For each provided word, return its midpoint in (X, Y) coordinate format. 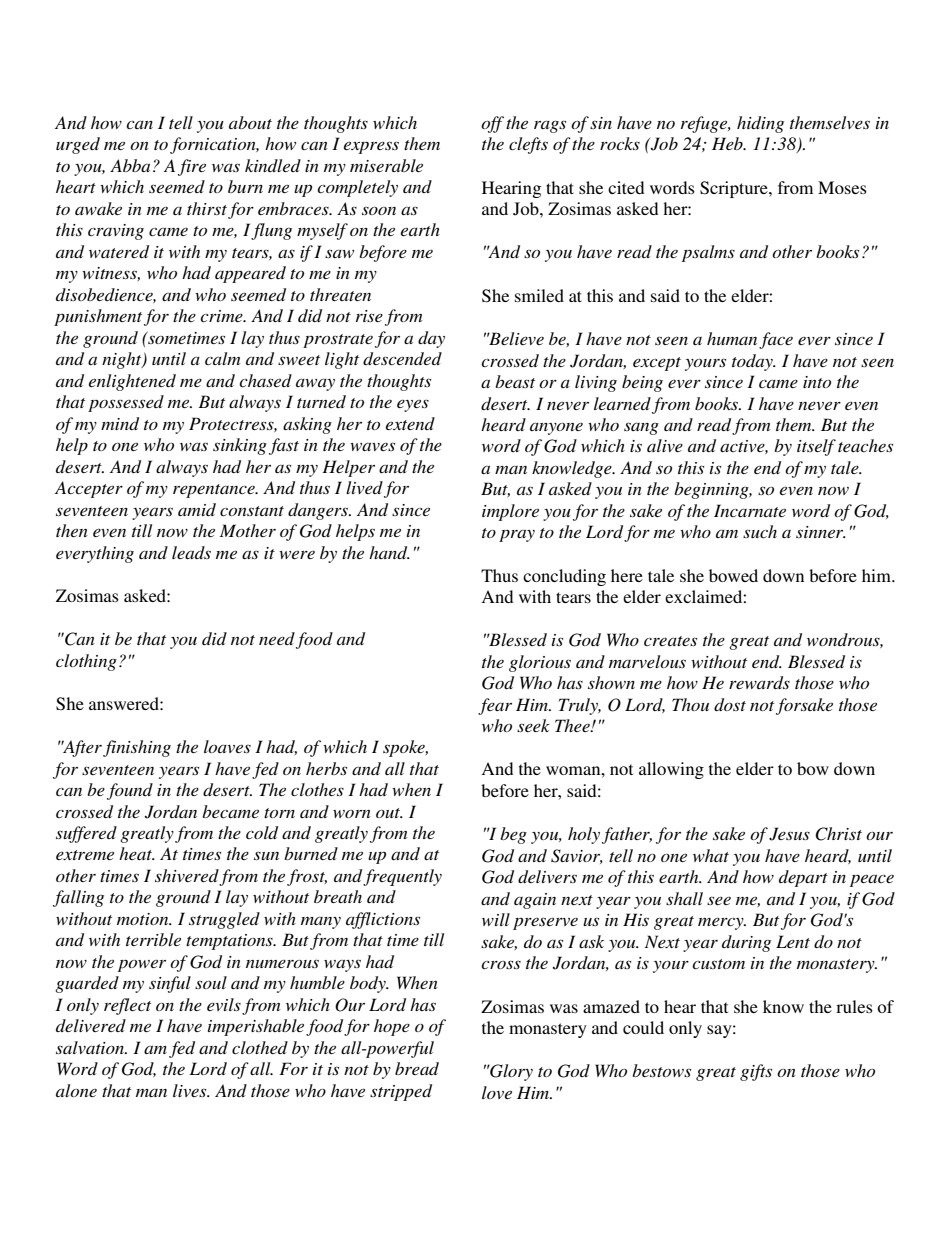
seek (533, 725)
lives (191, 1090)
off (492, 124)
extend (410, 423)
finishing (137, 748)
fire (192, 167)
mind (120, 423)
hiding (760, 124)
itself (816, 447)
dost (730, 704)
